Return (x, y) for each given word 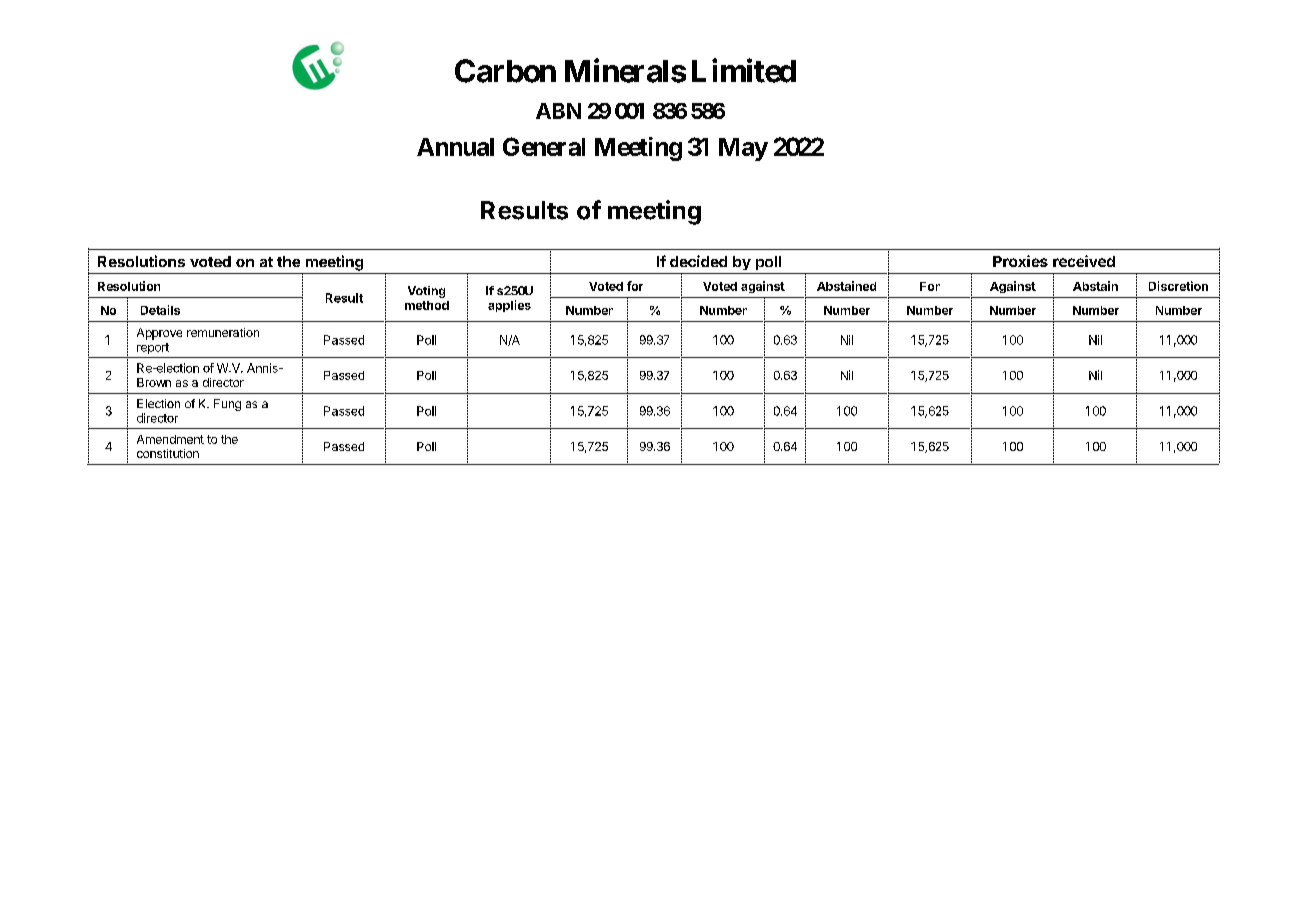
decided (698, 261)
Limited (744, 70)
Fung (227, 405)
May (743, 149)
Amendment (170, 439)
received (1084, 261)
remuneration (223, 332)
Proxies (1020, 261)
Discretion (1178, 286)
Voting (426, 292)
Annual (455, 147)
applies (509, 306)
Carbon (505, 71)
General (544, 146)
